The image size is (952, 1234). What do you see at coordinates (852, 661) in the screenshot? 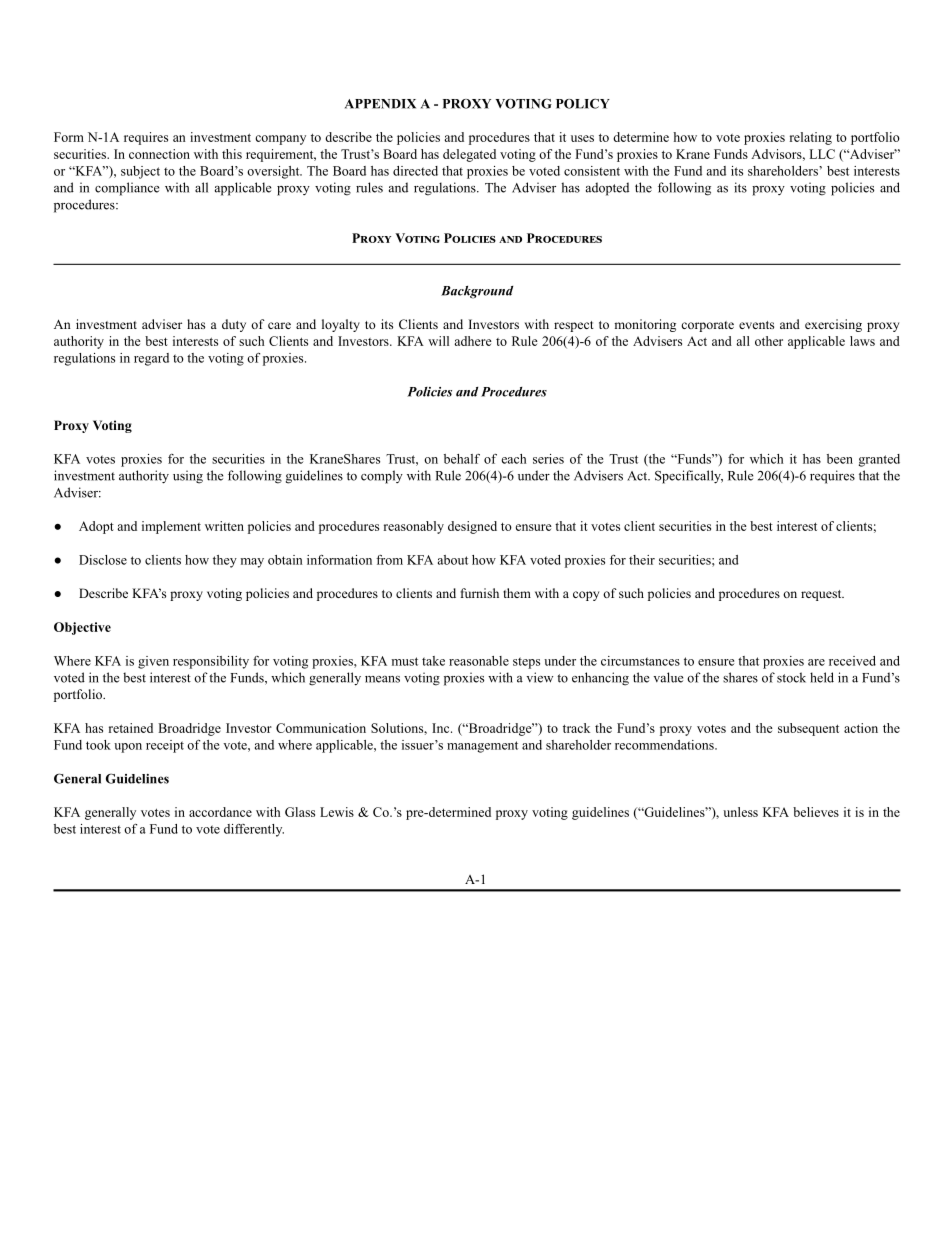
I see `received` at bounding box center [852, 661].
